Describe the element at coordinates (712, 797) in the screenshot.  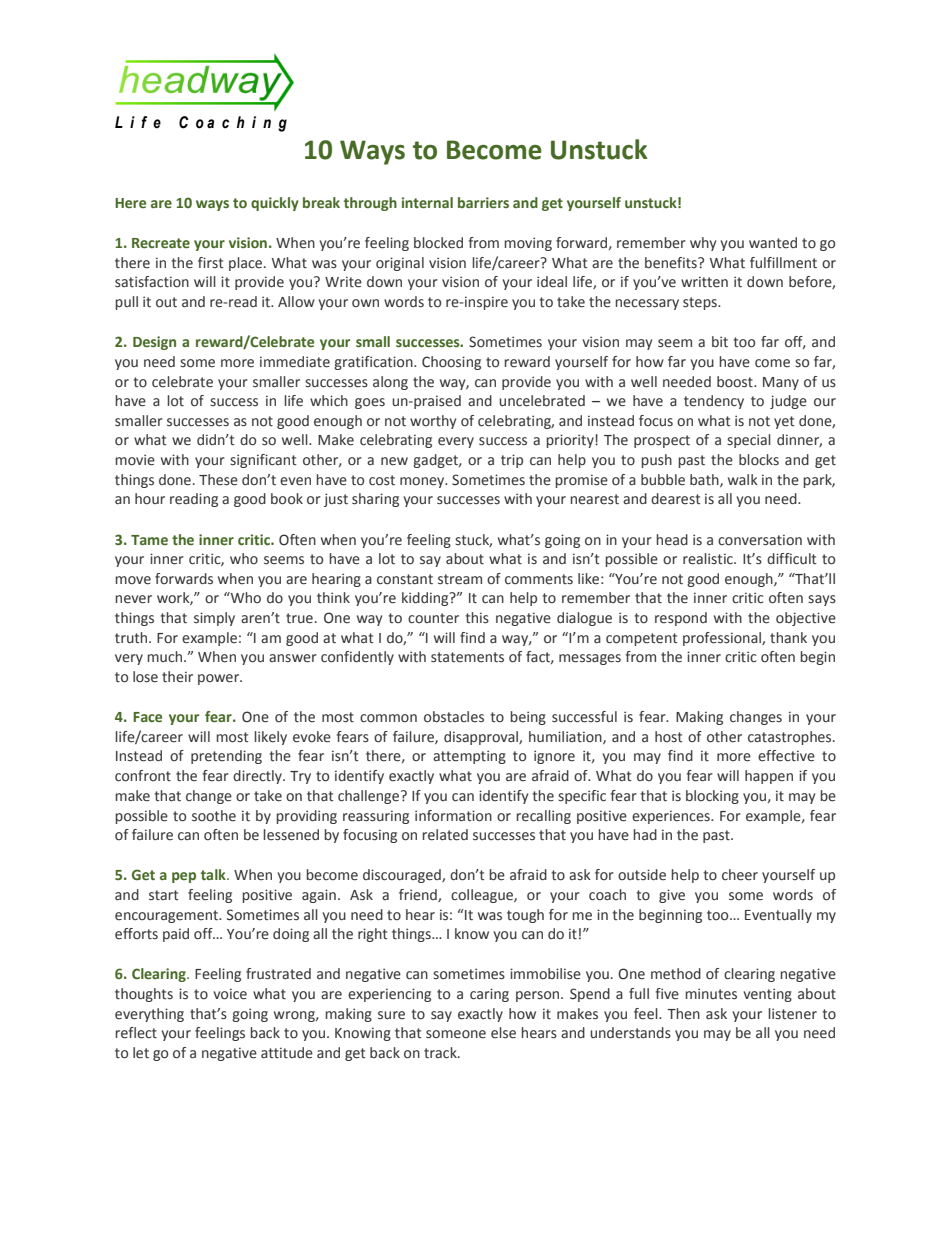
I see `blocking` at that location.
